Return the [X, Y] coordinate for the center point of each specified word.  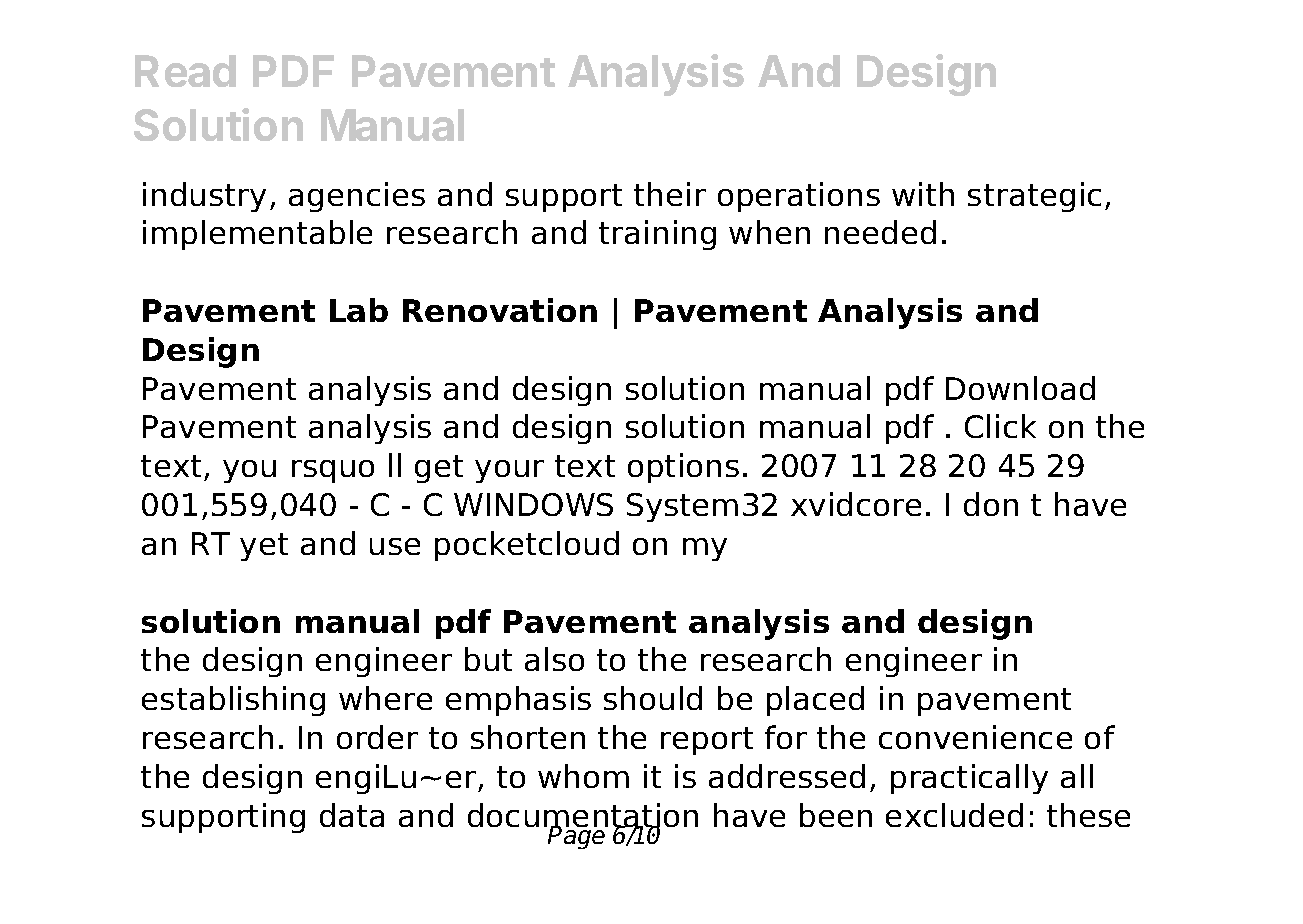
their [670, 194]
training [657, 235]
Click [1000, 426]
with [923, 194]
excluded [954, 815]
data [352, 815]
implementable [257, 235]
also [554, 659]
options [683, 468]
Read [185, 71]
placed [815, 701]
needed [880, 232]
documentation [583, 816]
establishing [233, 701]
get [439, 469]
